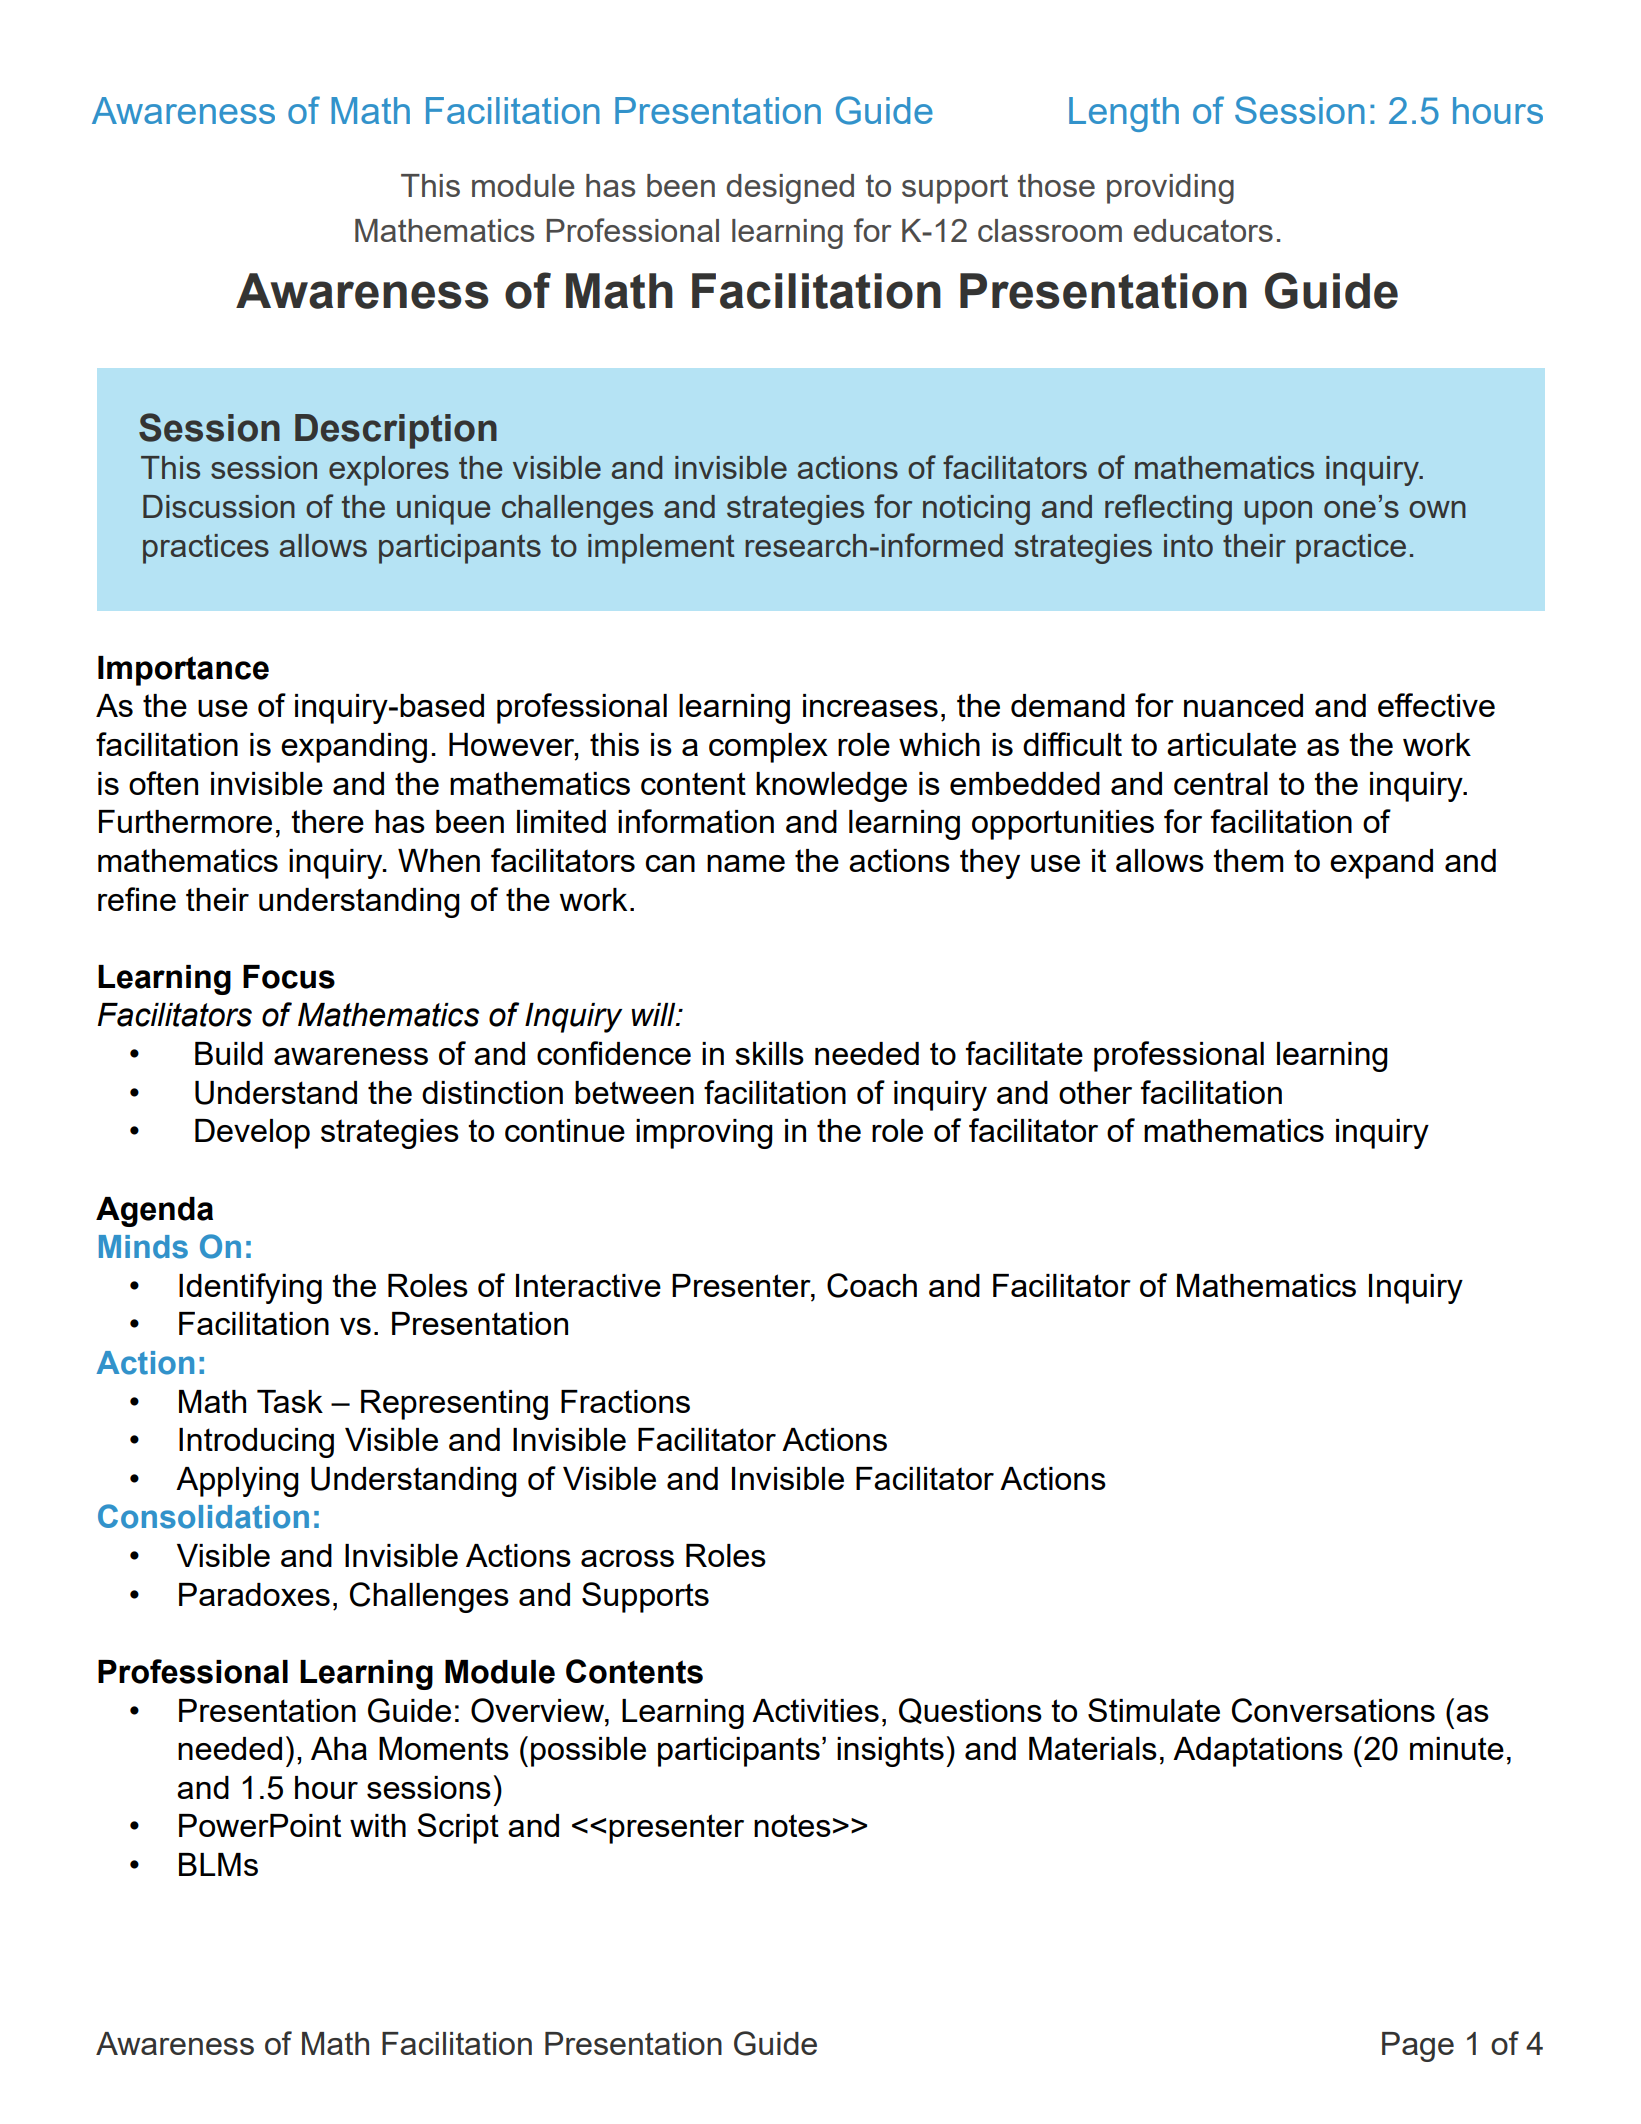  What do you see at coordinates (790, 189) in the screenshot?
I see `designed` at bounding box center [790, 189].
